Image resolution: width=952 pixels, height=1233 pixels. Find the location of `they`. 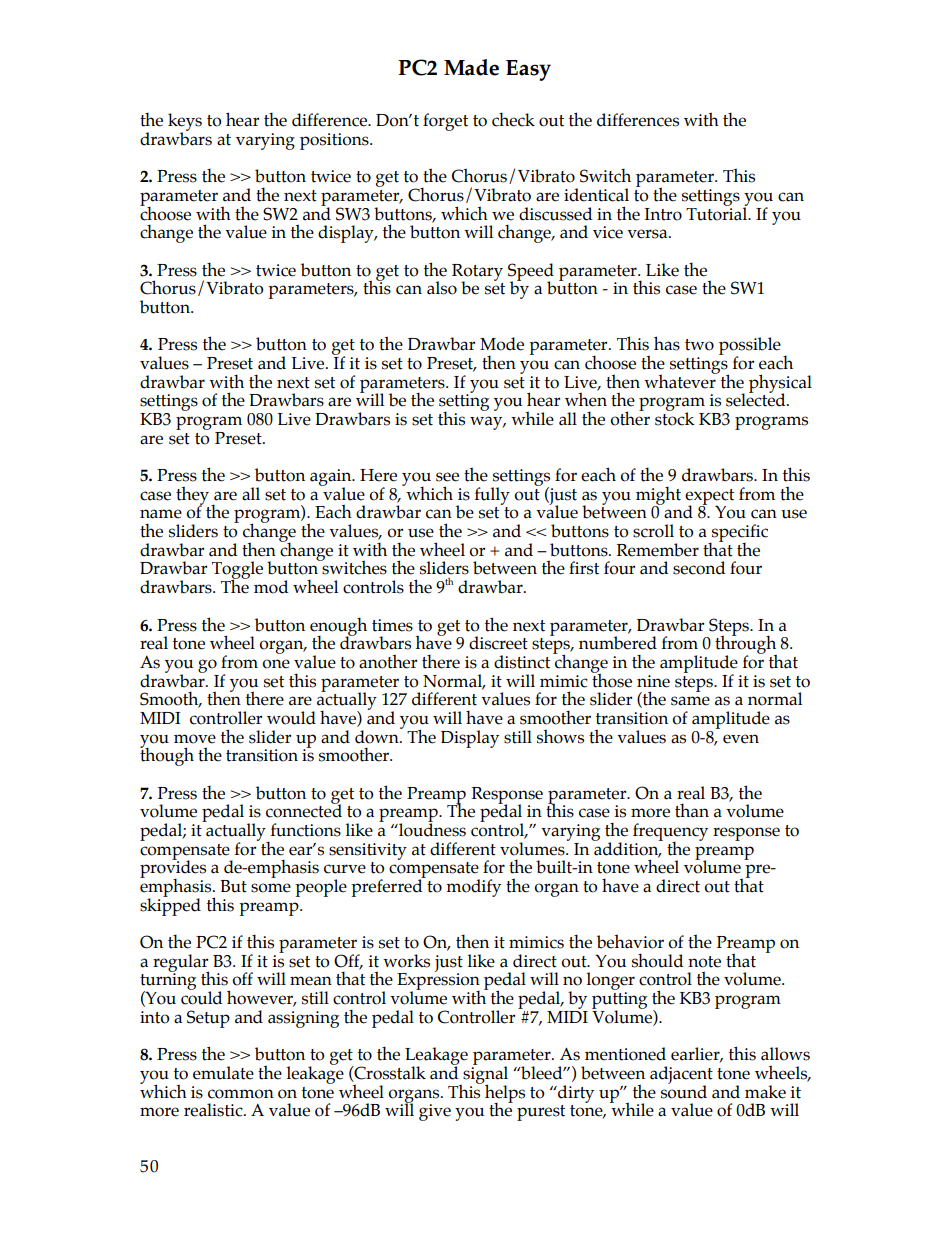

they is located at coordinates (194, 496).
